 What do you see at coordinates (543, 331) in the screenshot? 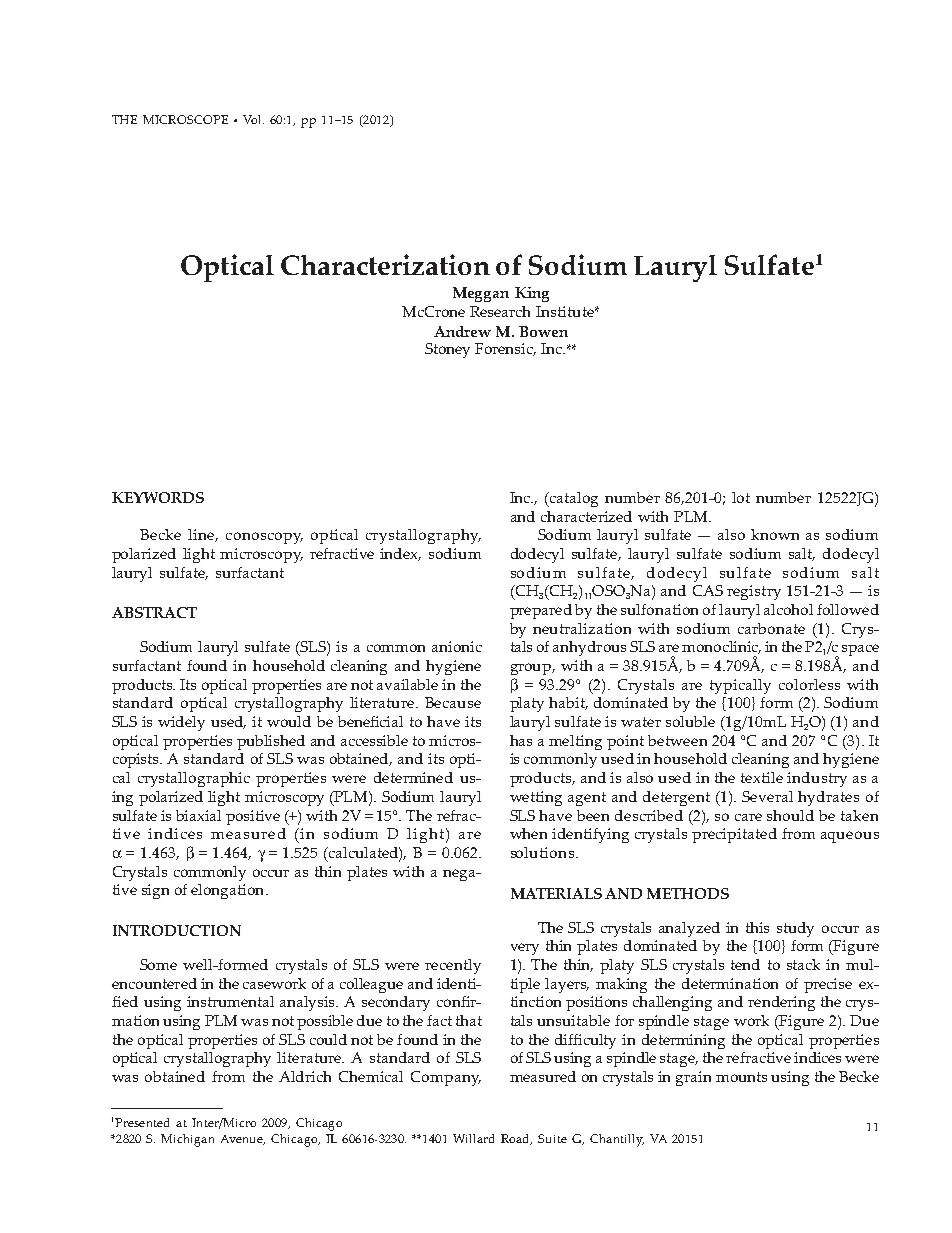
I see `Bowen` at bounding box center [543, 331].
